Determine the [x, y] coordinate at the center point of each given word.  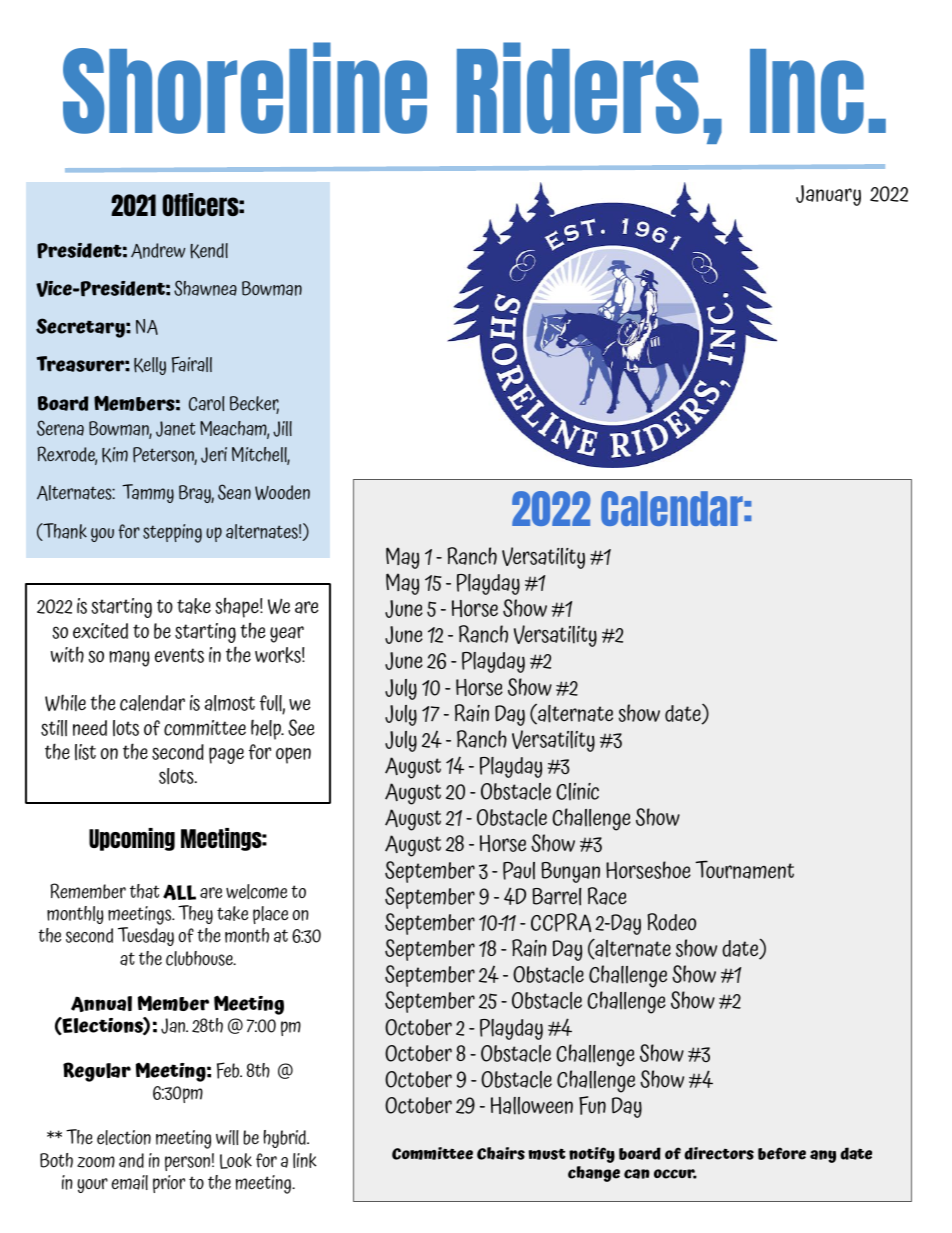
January [828, 195]
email [130, 1182]
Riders [578, 88]
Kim [115, 455]
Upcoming [132, 839]
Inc [807, 91]
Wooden [282, 492]
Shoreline [245, 88]
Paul [519, 871]
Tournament [744, 869]
